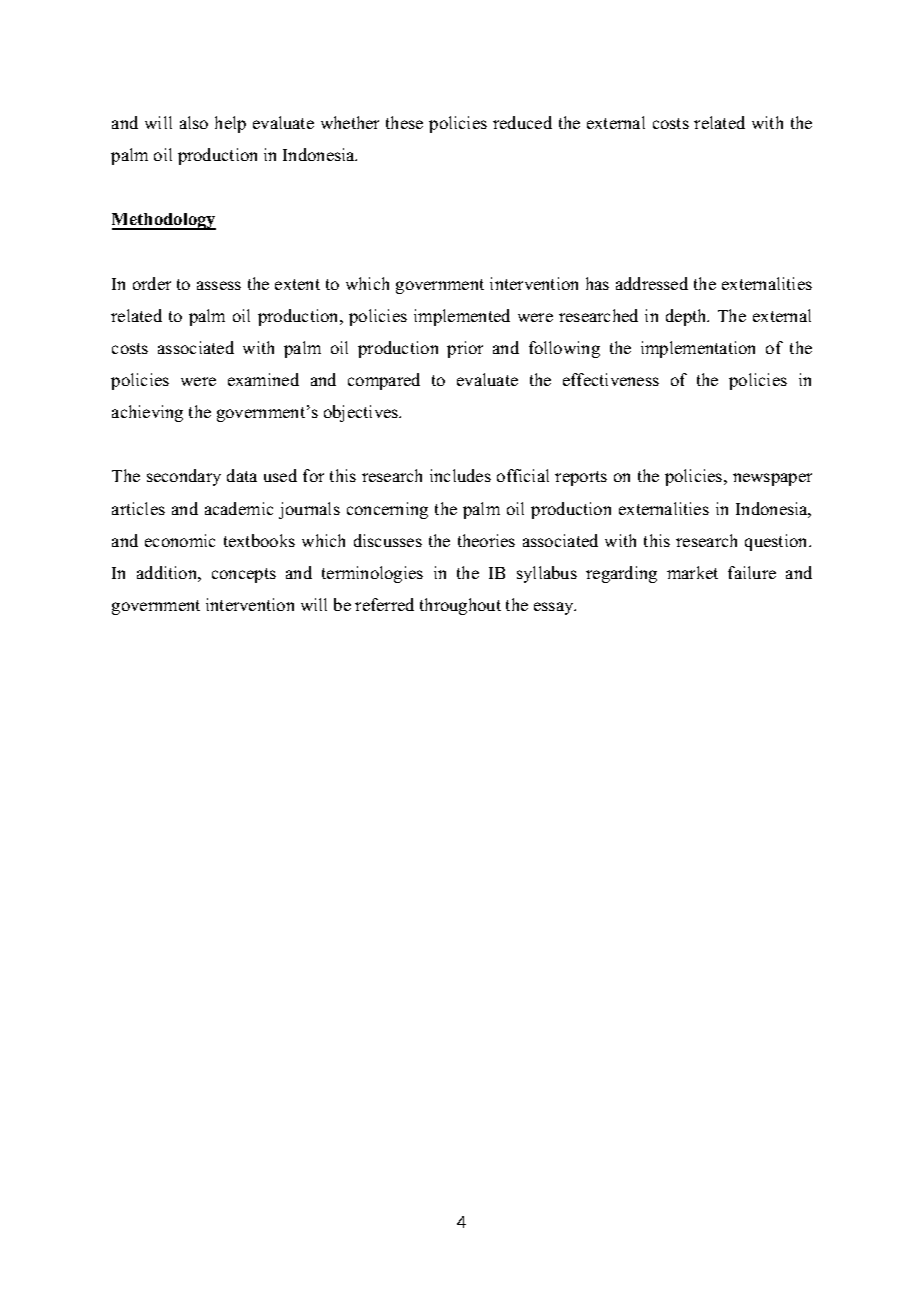 The image size is (924, 1308). I want to click on assess, so click(219, 285).
